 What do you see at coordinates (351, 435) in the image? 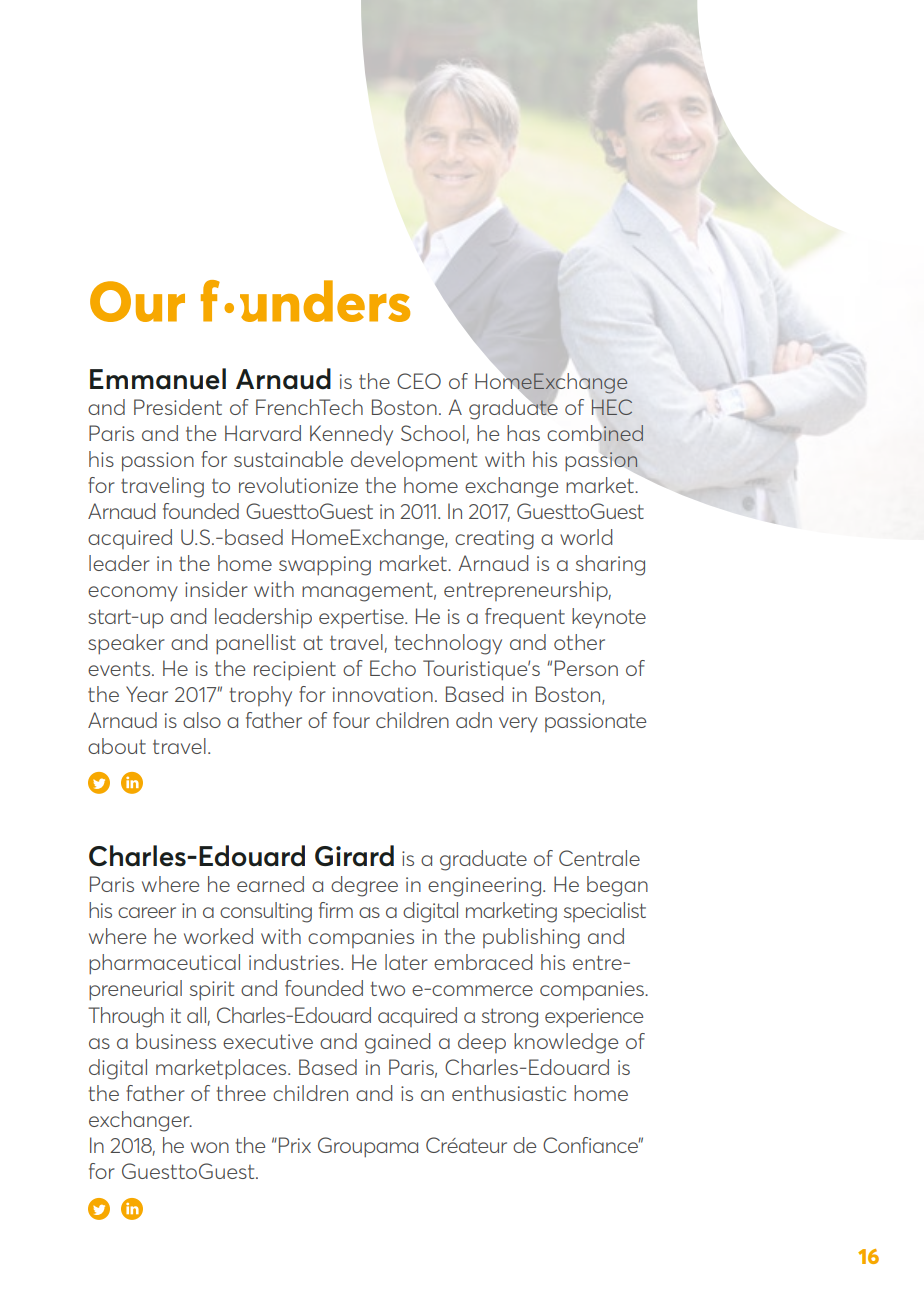
I see `Kennedy` at bounding box center [351, 435].
